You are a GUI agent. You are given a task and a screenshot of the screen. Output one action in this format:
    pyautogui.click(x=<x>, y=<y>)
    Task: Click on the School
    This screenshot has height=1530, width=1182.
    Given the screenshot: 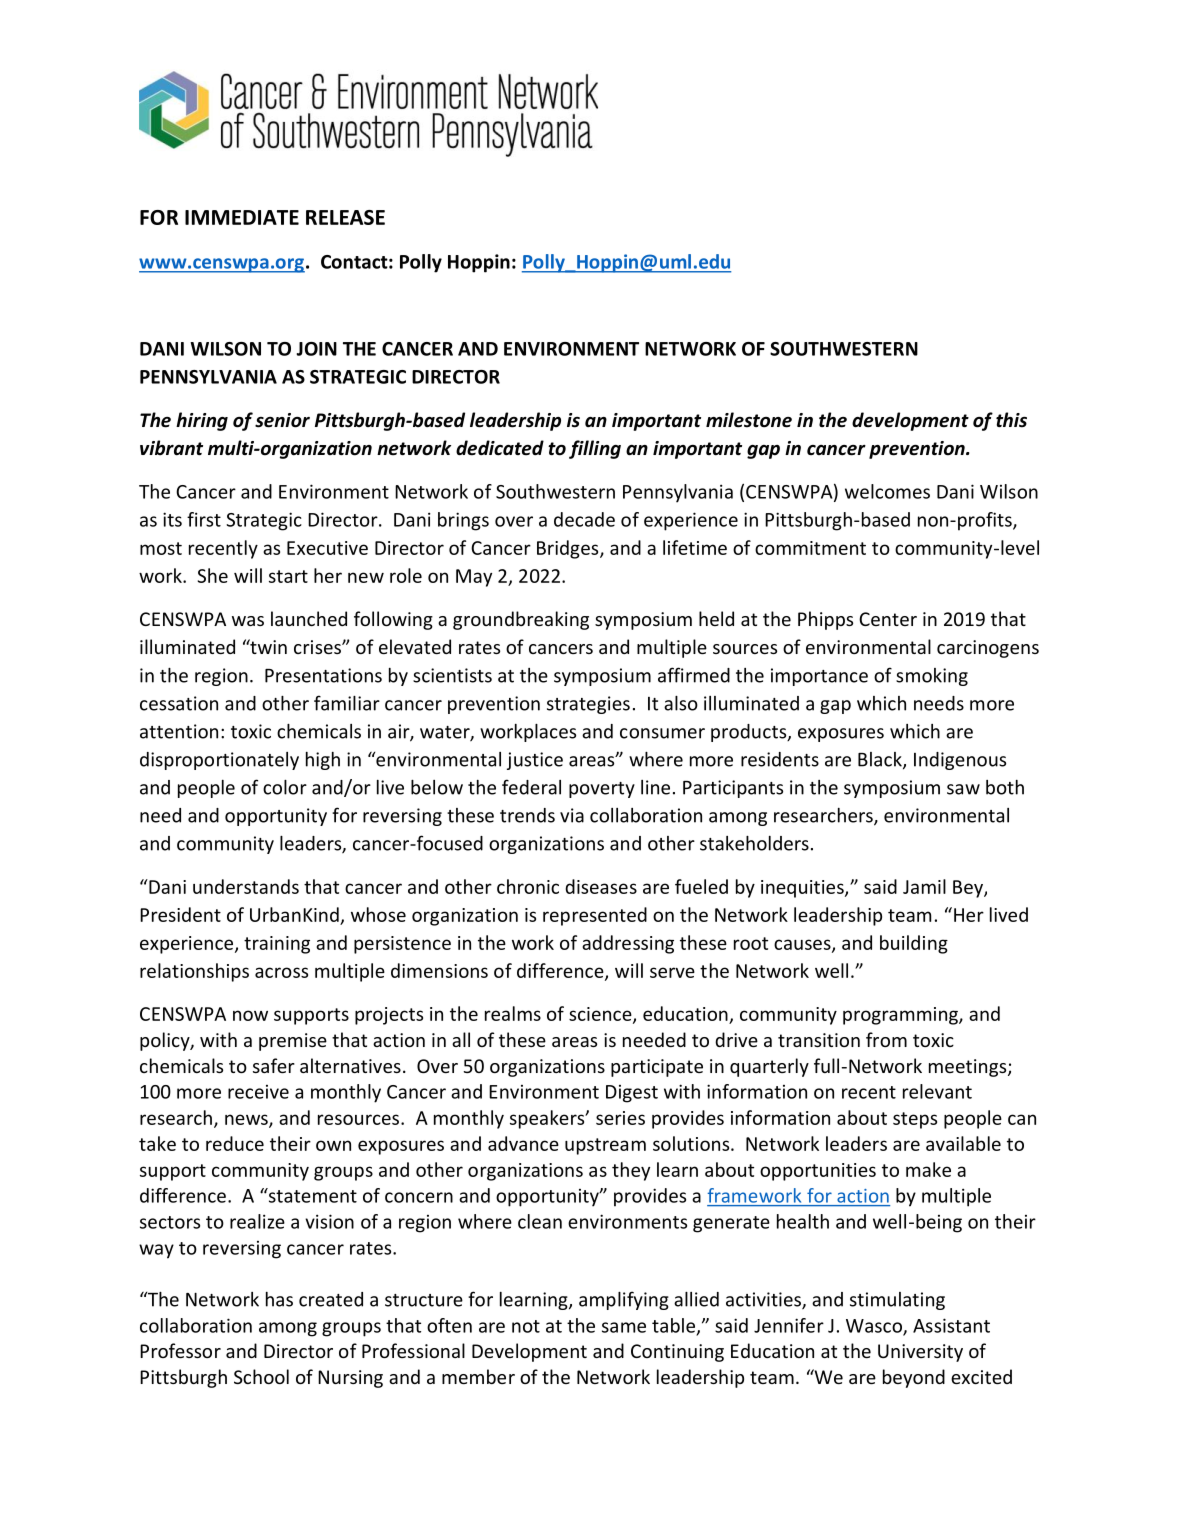 What is the action you would take?
    pyautogui.click(x=261, y=1376)
